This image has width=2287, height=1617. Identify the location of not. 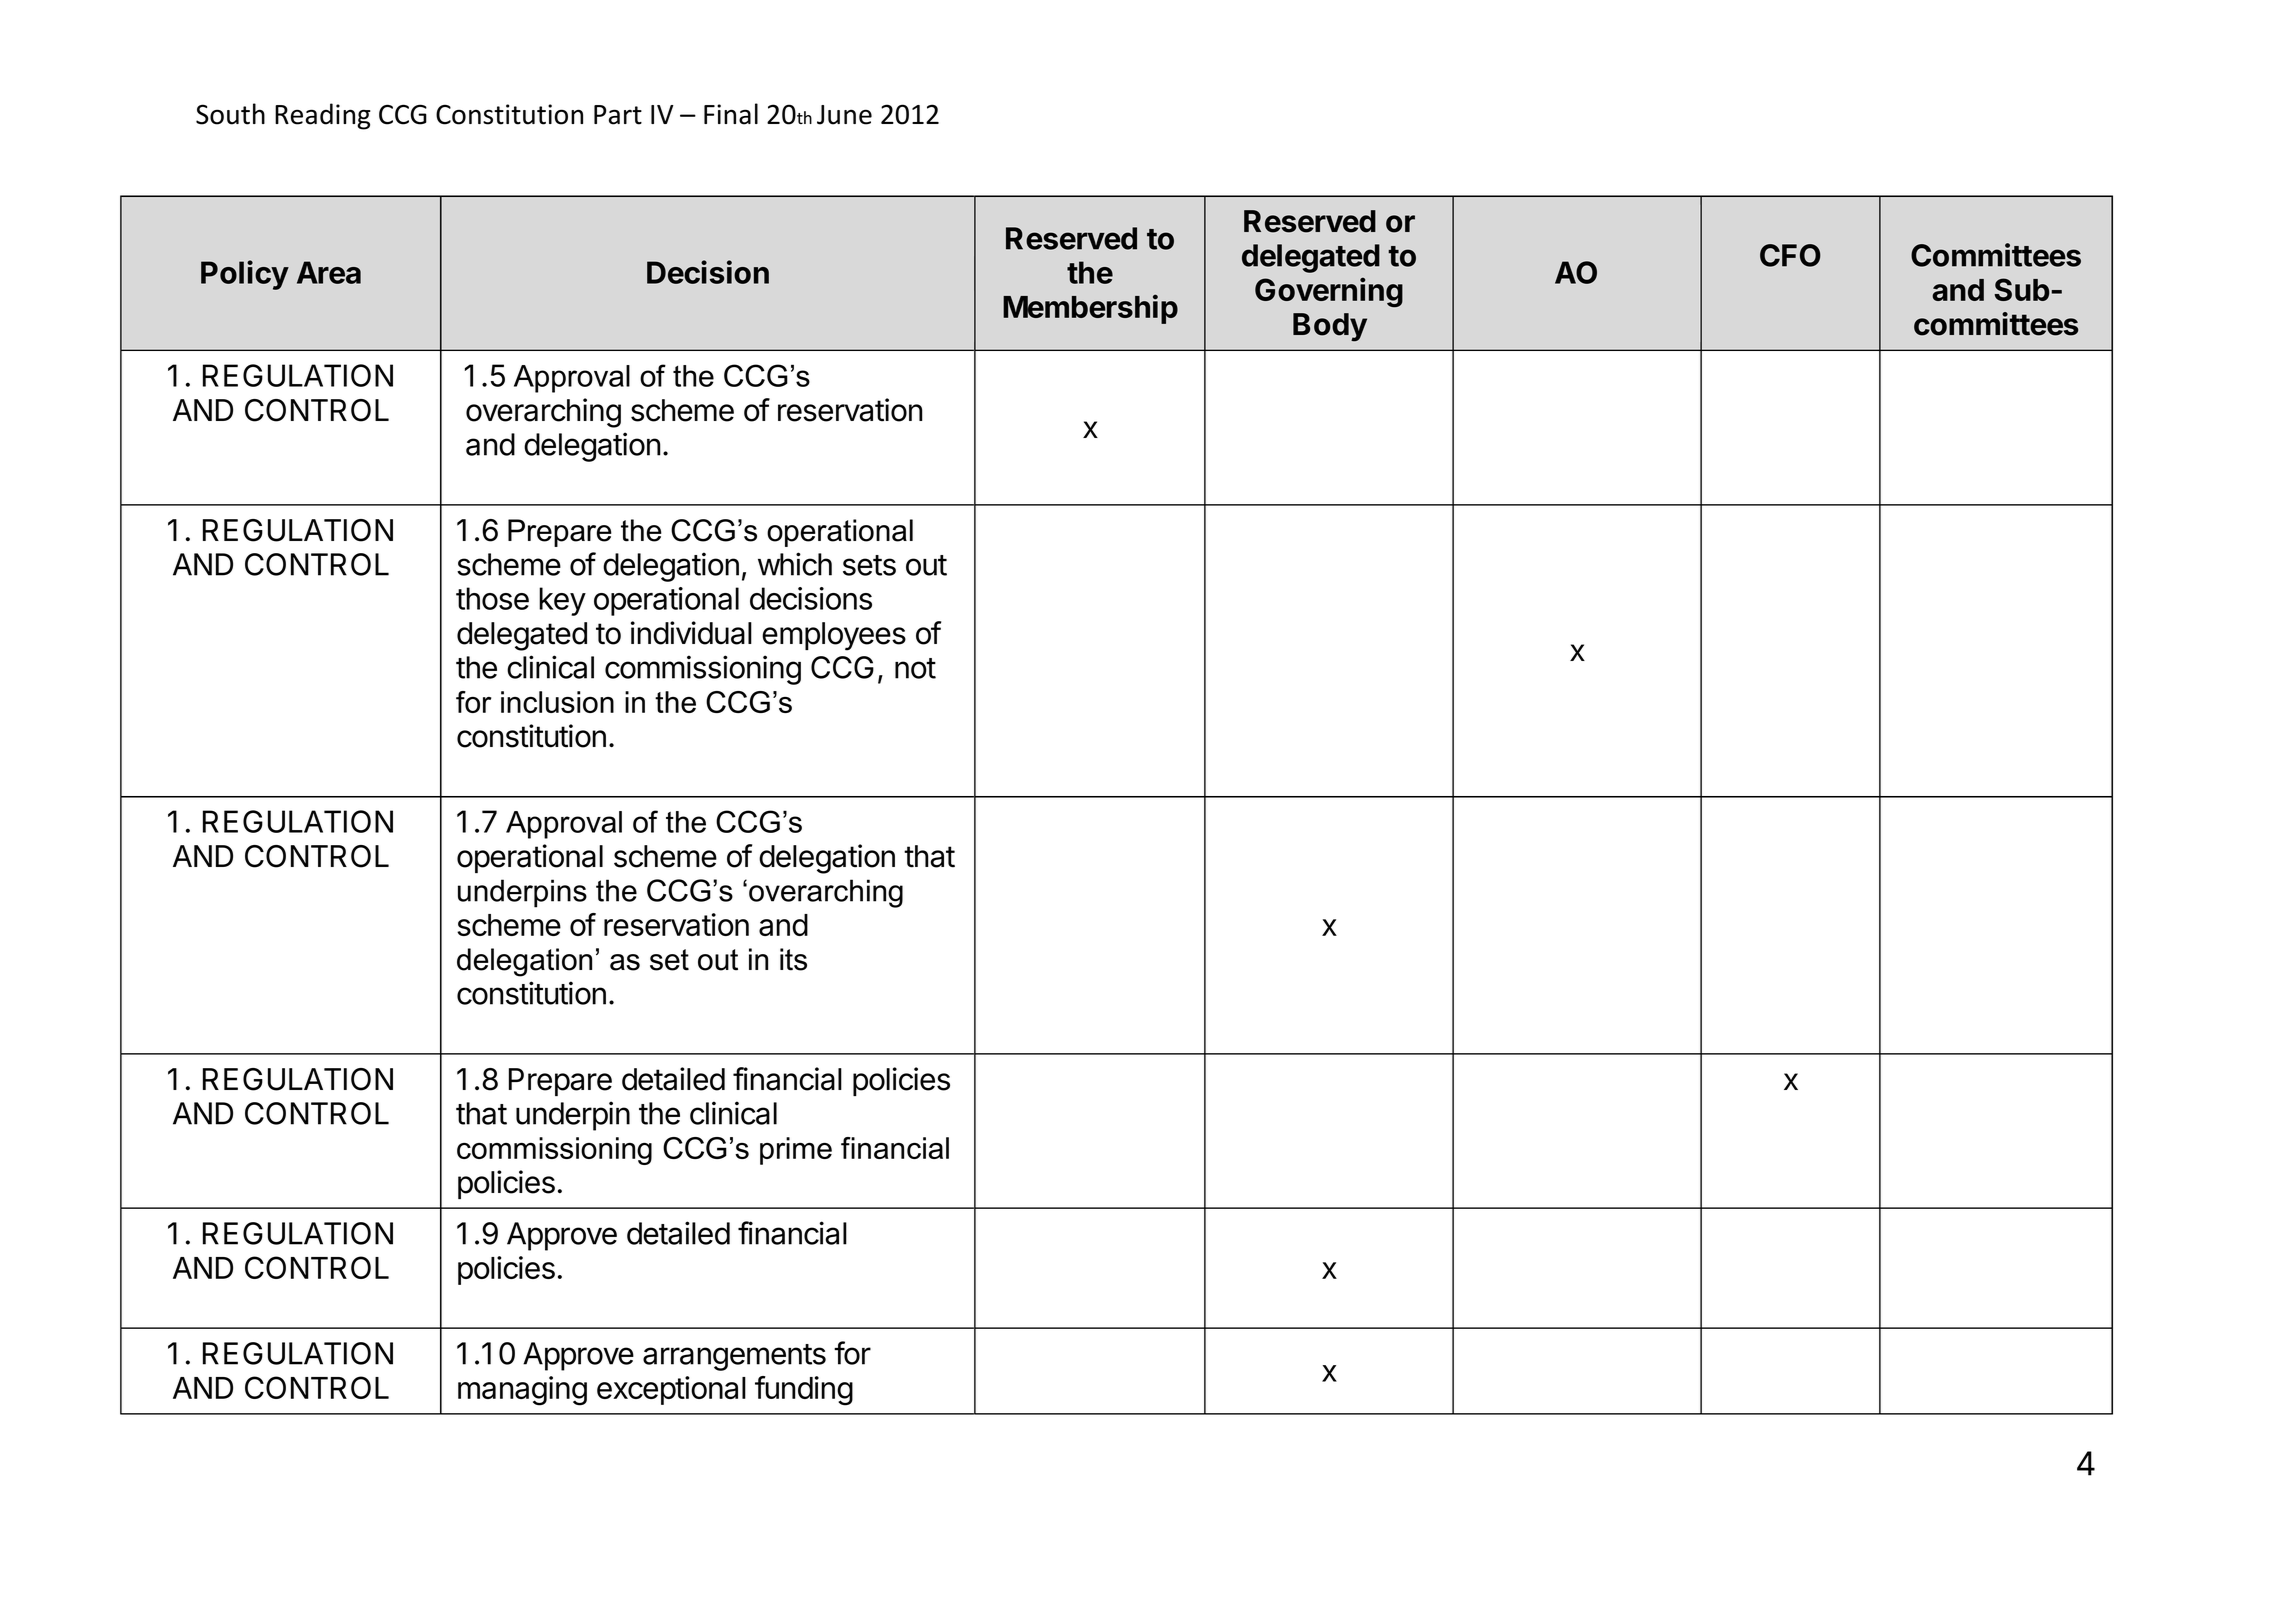
(915, 668).
